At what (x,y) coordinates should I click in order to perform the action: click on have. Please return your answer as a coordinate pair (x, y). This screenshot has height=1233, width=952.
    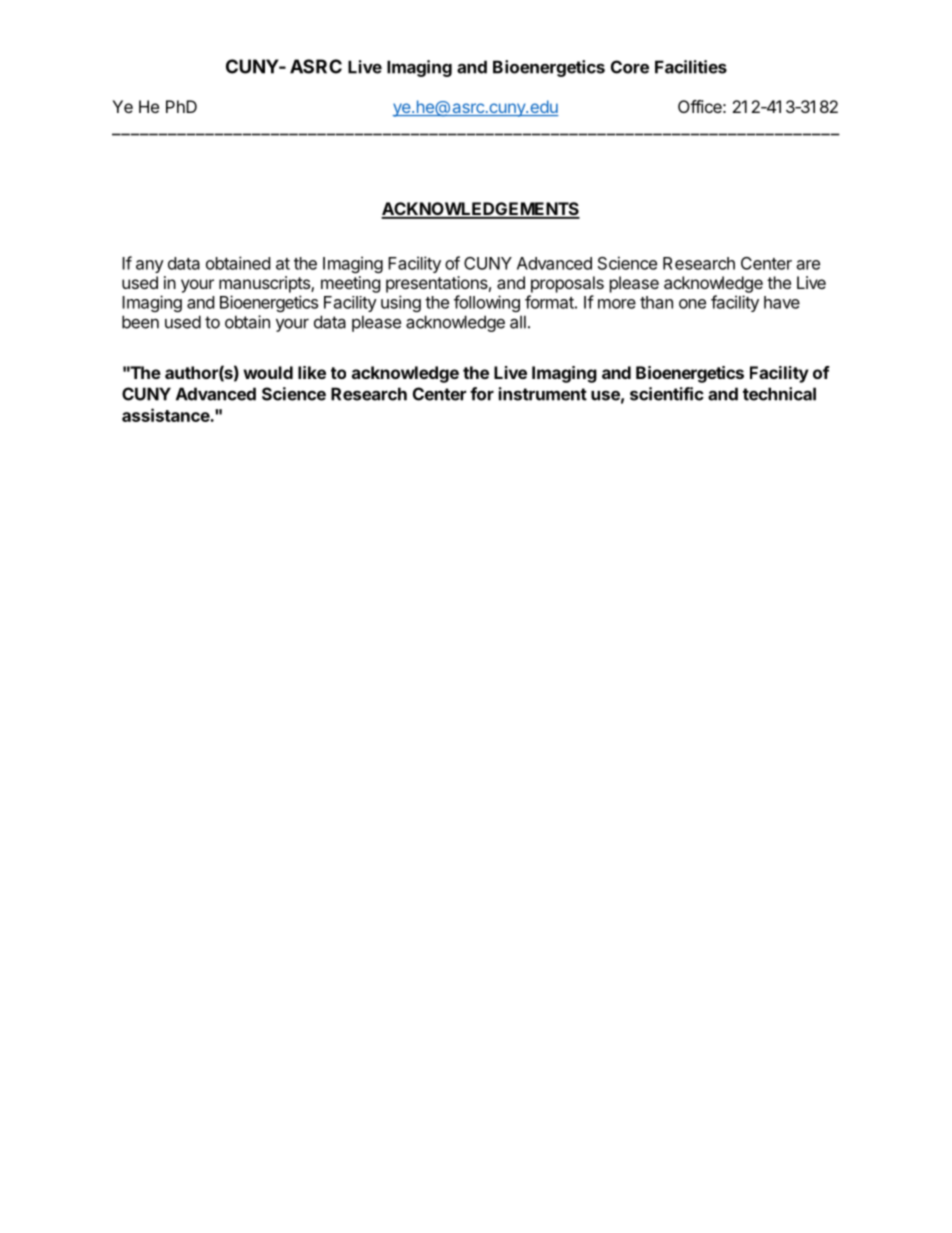
    Looking at the image, I should click on (782, 302).
